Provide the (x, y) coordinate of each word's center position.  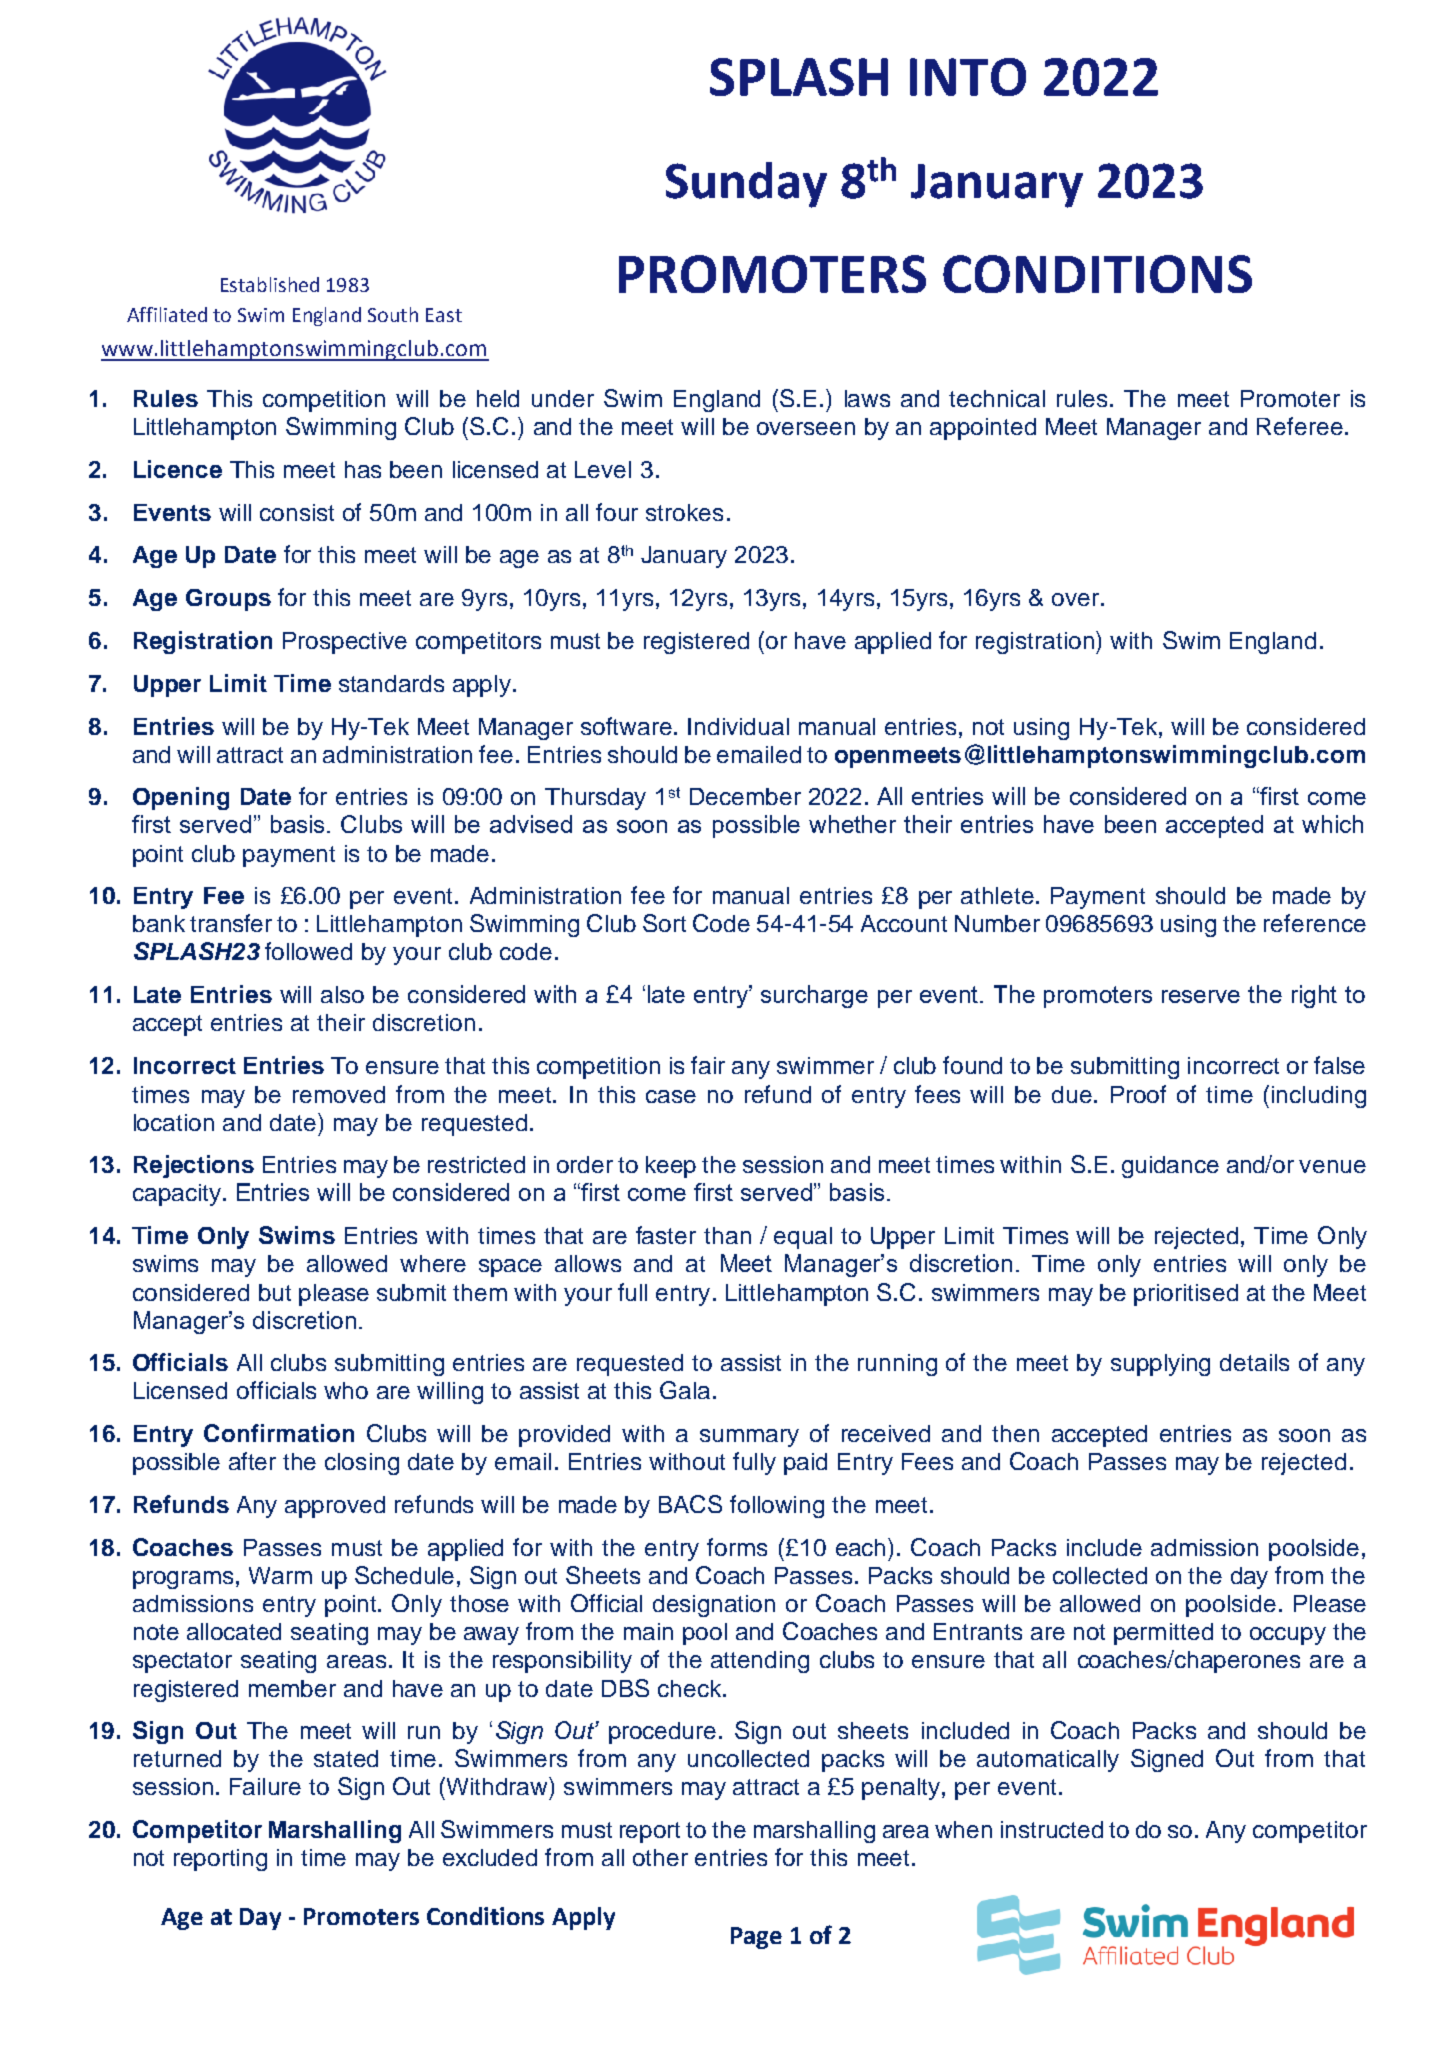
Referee (1300, 426)
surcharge (814, 996)
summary (749, 1438)
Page (756, 1938)
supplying (1160, 1365)
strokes (684, 512)
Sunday (746, 185)
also (342, 994)
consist (297, 512)
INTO (968, 77)
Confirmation (279, 1433)
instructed (1052, 1829)
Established (270, 284)
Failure (265, 1786)
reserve (1201, 996)
